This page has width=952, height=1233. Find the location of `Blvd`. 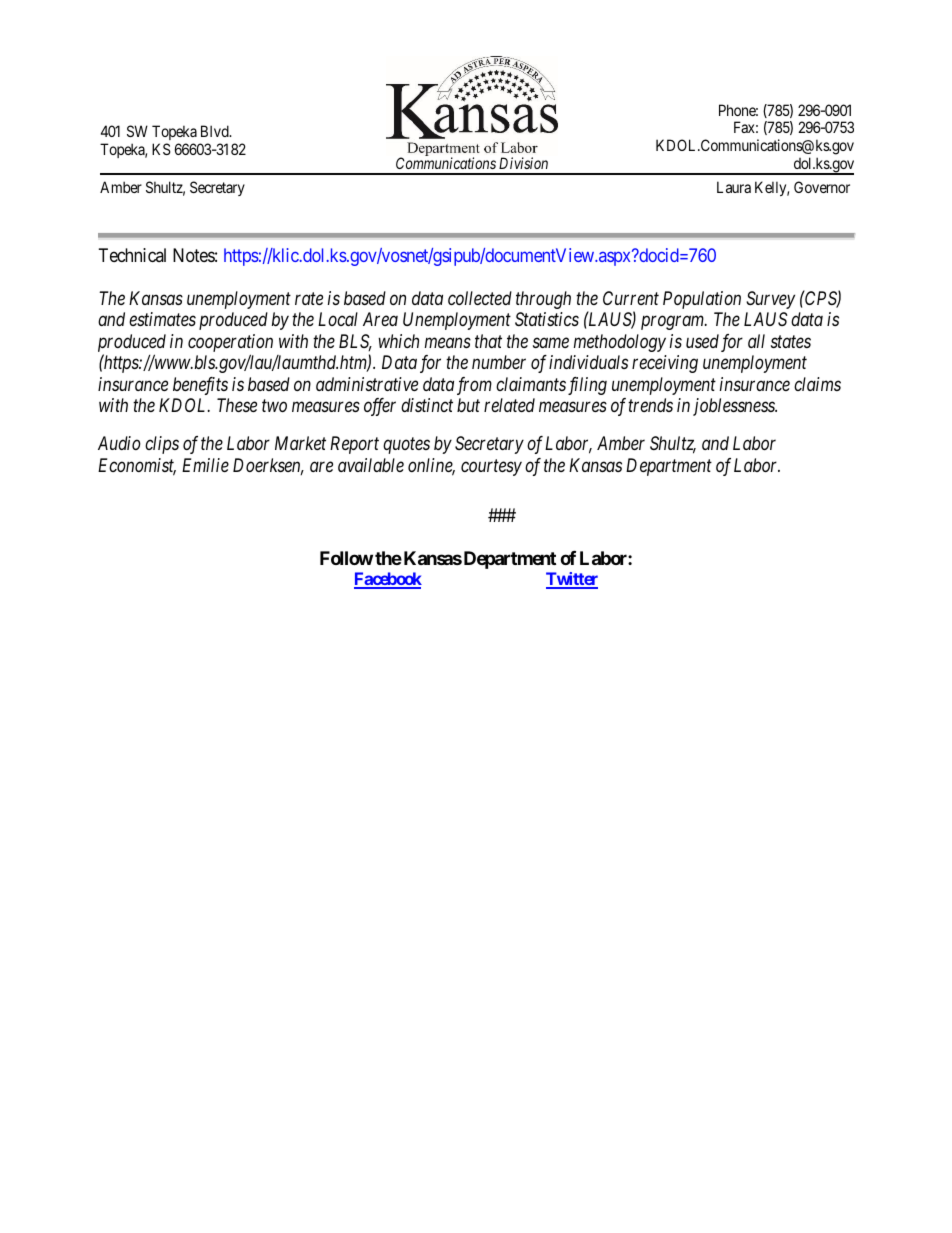

Blvd is located at coordinates (216, 131).
